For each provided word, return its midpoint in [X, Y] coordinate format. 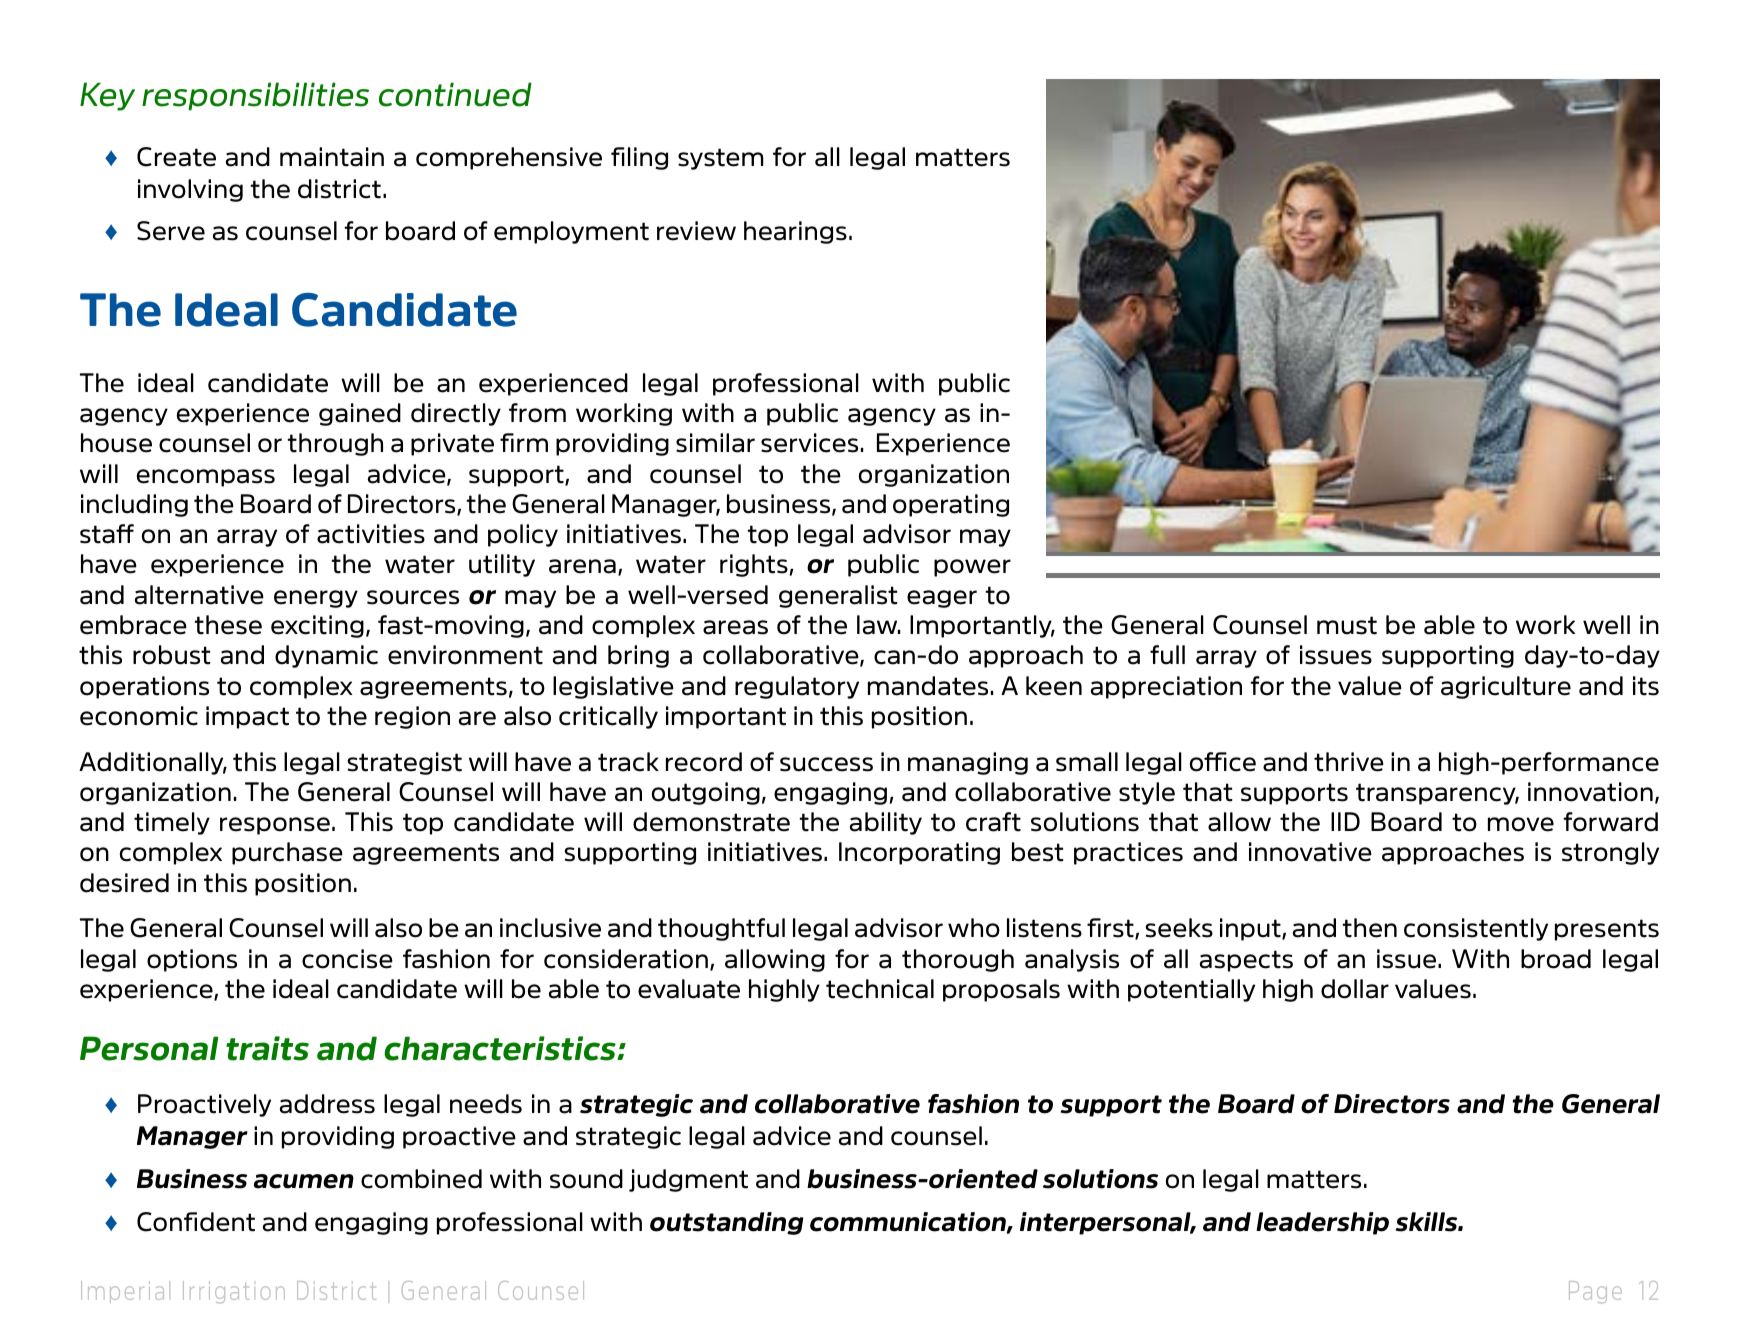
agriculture [1506, 687]
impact [247, 717]
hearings [795, 232]
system [721, 159]
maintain [332, 157]
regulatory [797, 687]
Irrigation [234, 1292]
